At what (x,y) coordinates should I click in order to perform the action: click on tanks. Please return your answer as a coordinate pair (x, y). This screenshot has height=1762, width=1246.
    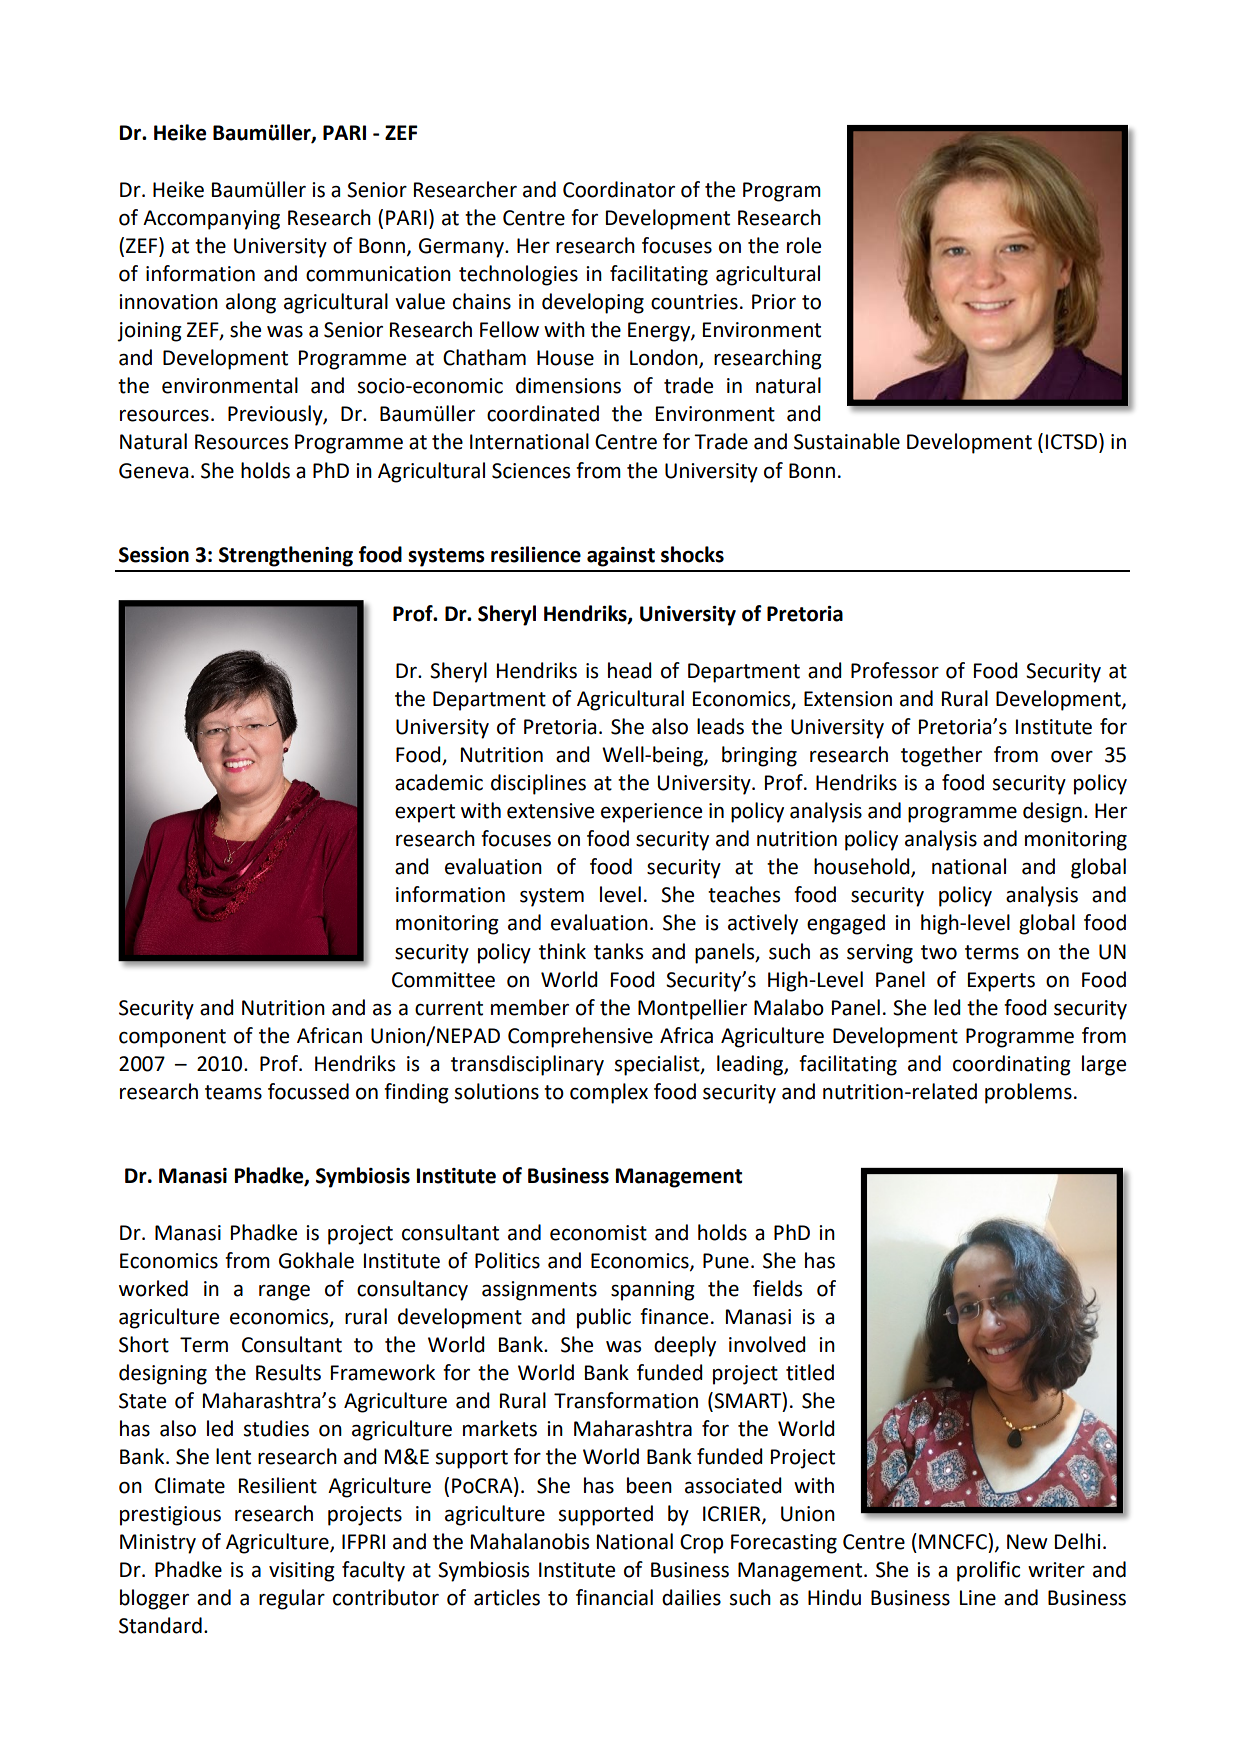
    Looking at the image, I should click on (618, 951).
